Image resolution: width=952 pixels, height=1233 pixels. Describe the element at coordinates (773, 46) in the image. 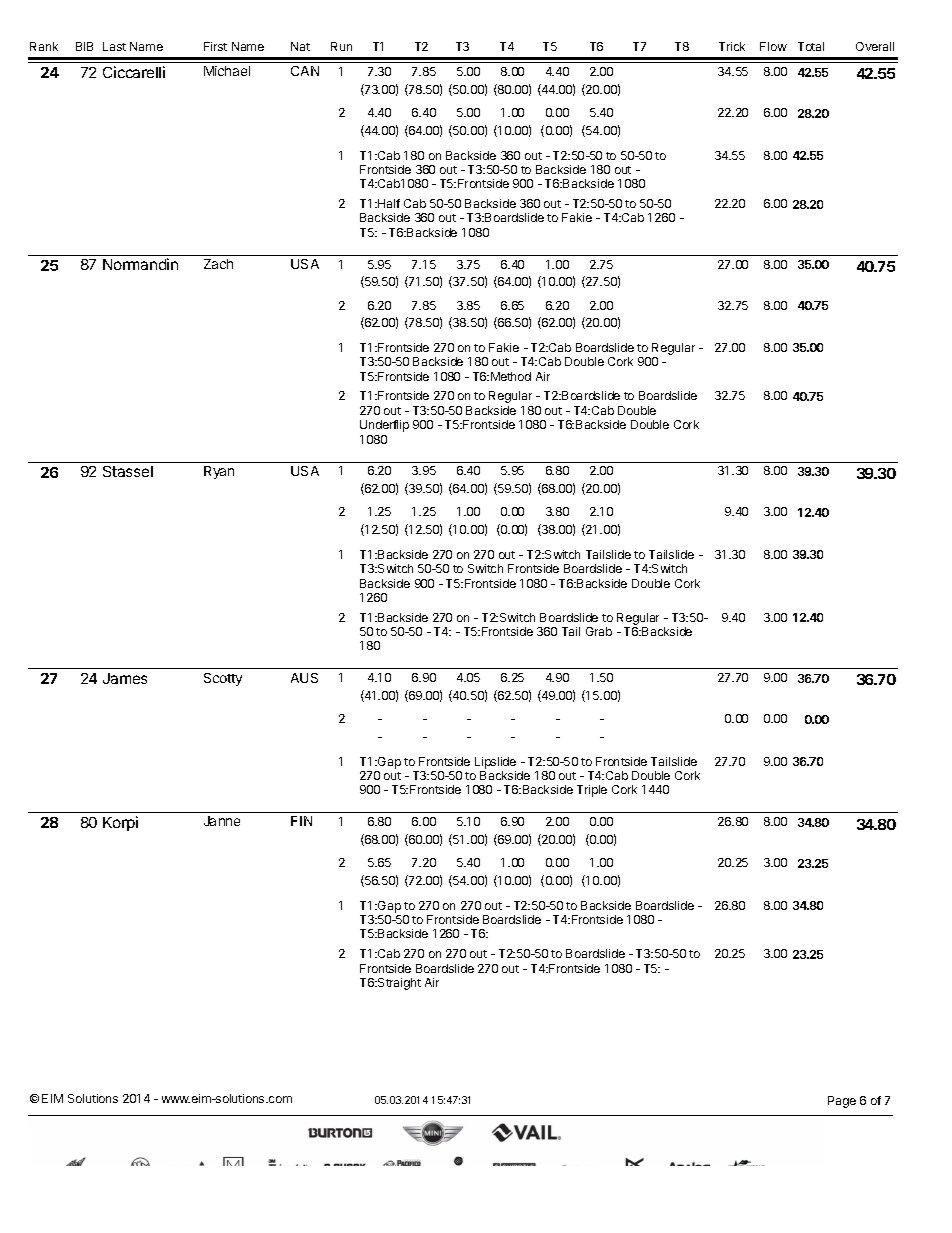

I see `Flow` at that location.
